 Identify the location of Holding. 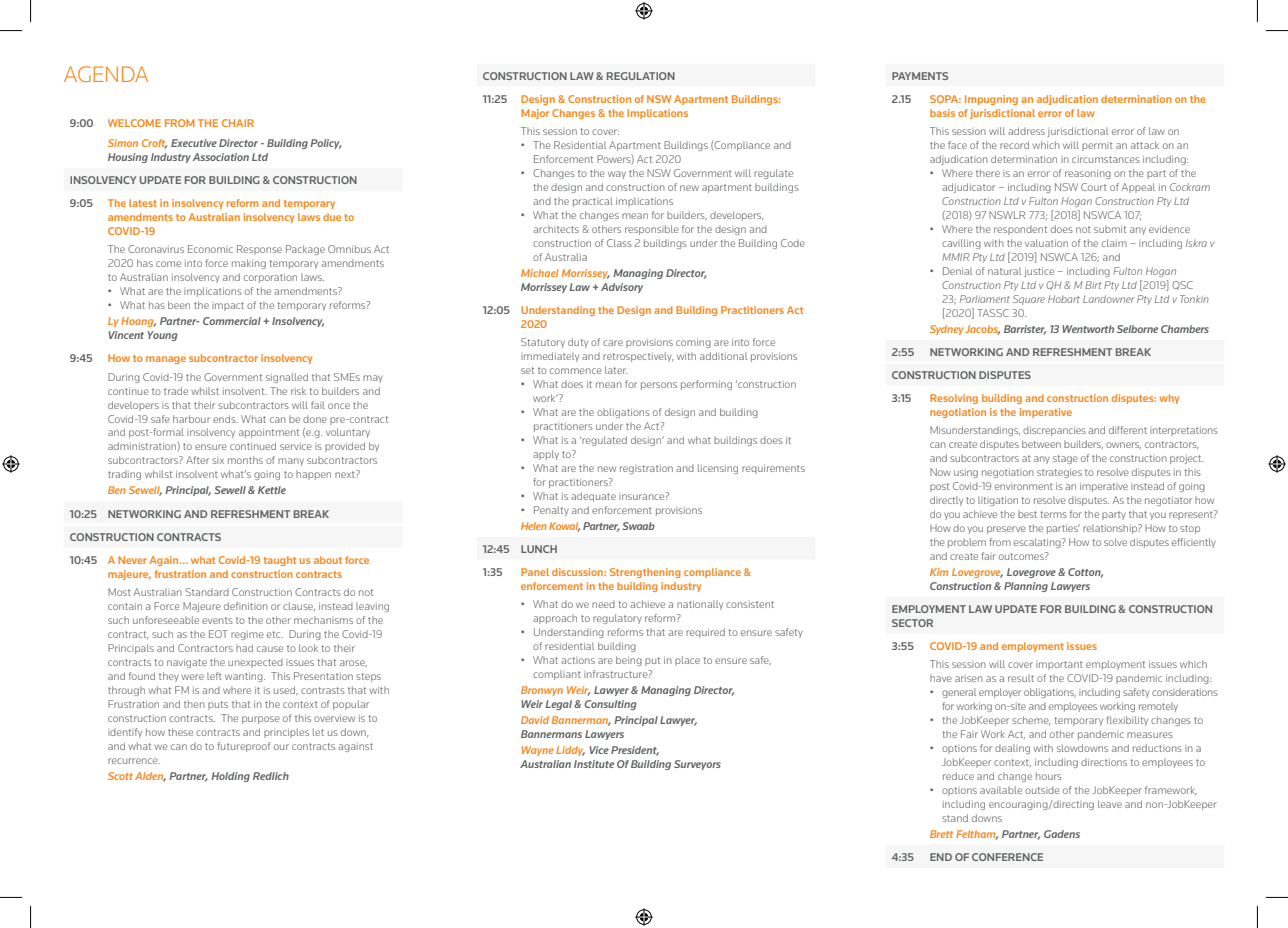
(230, 777).
